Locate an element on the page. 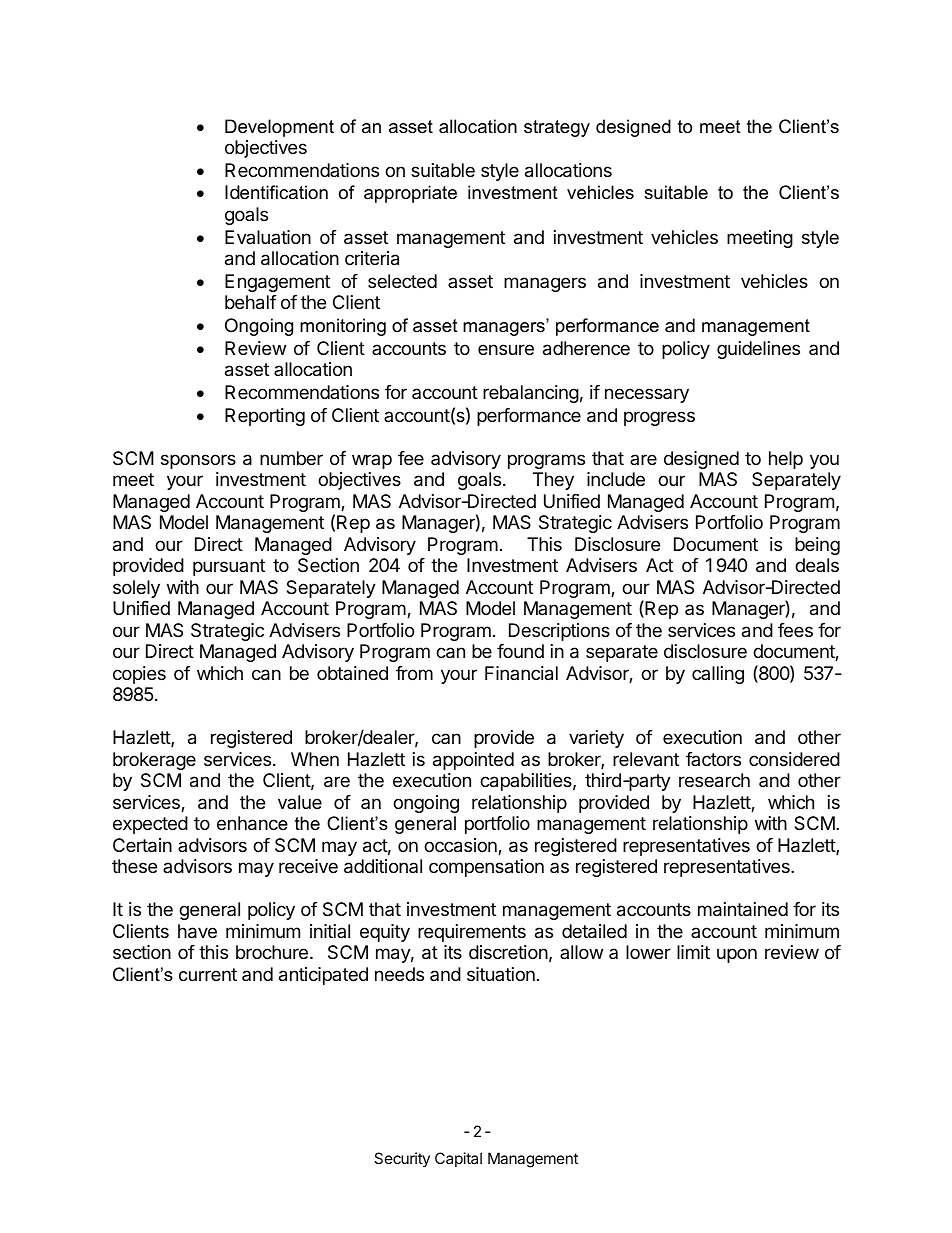  They is located at coordinates (553, 481).
